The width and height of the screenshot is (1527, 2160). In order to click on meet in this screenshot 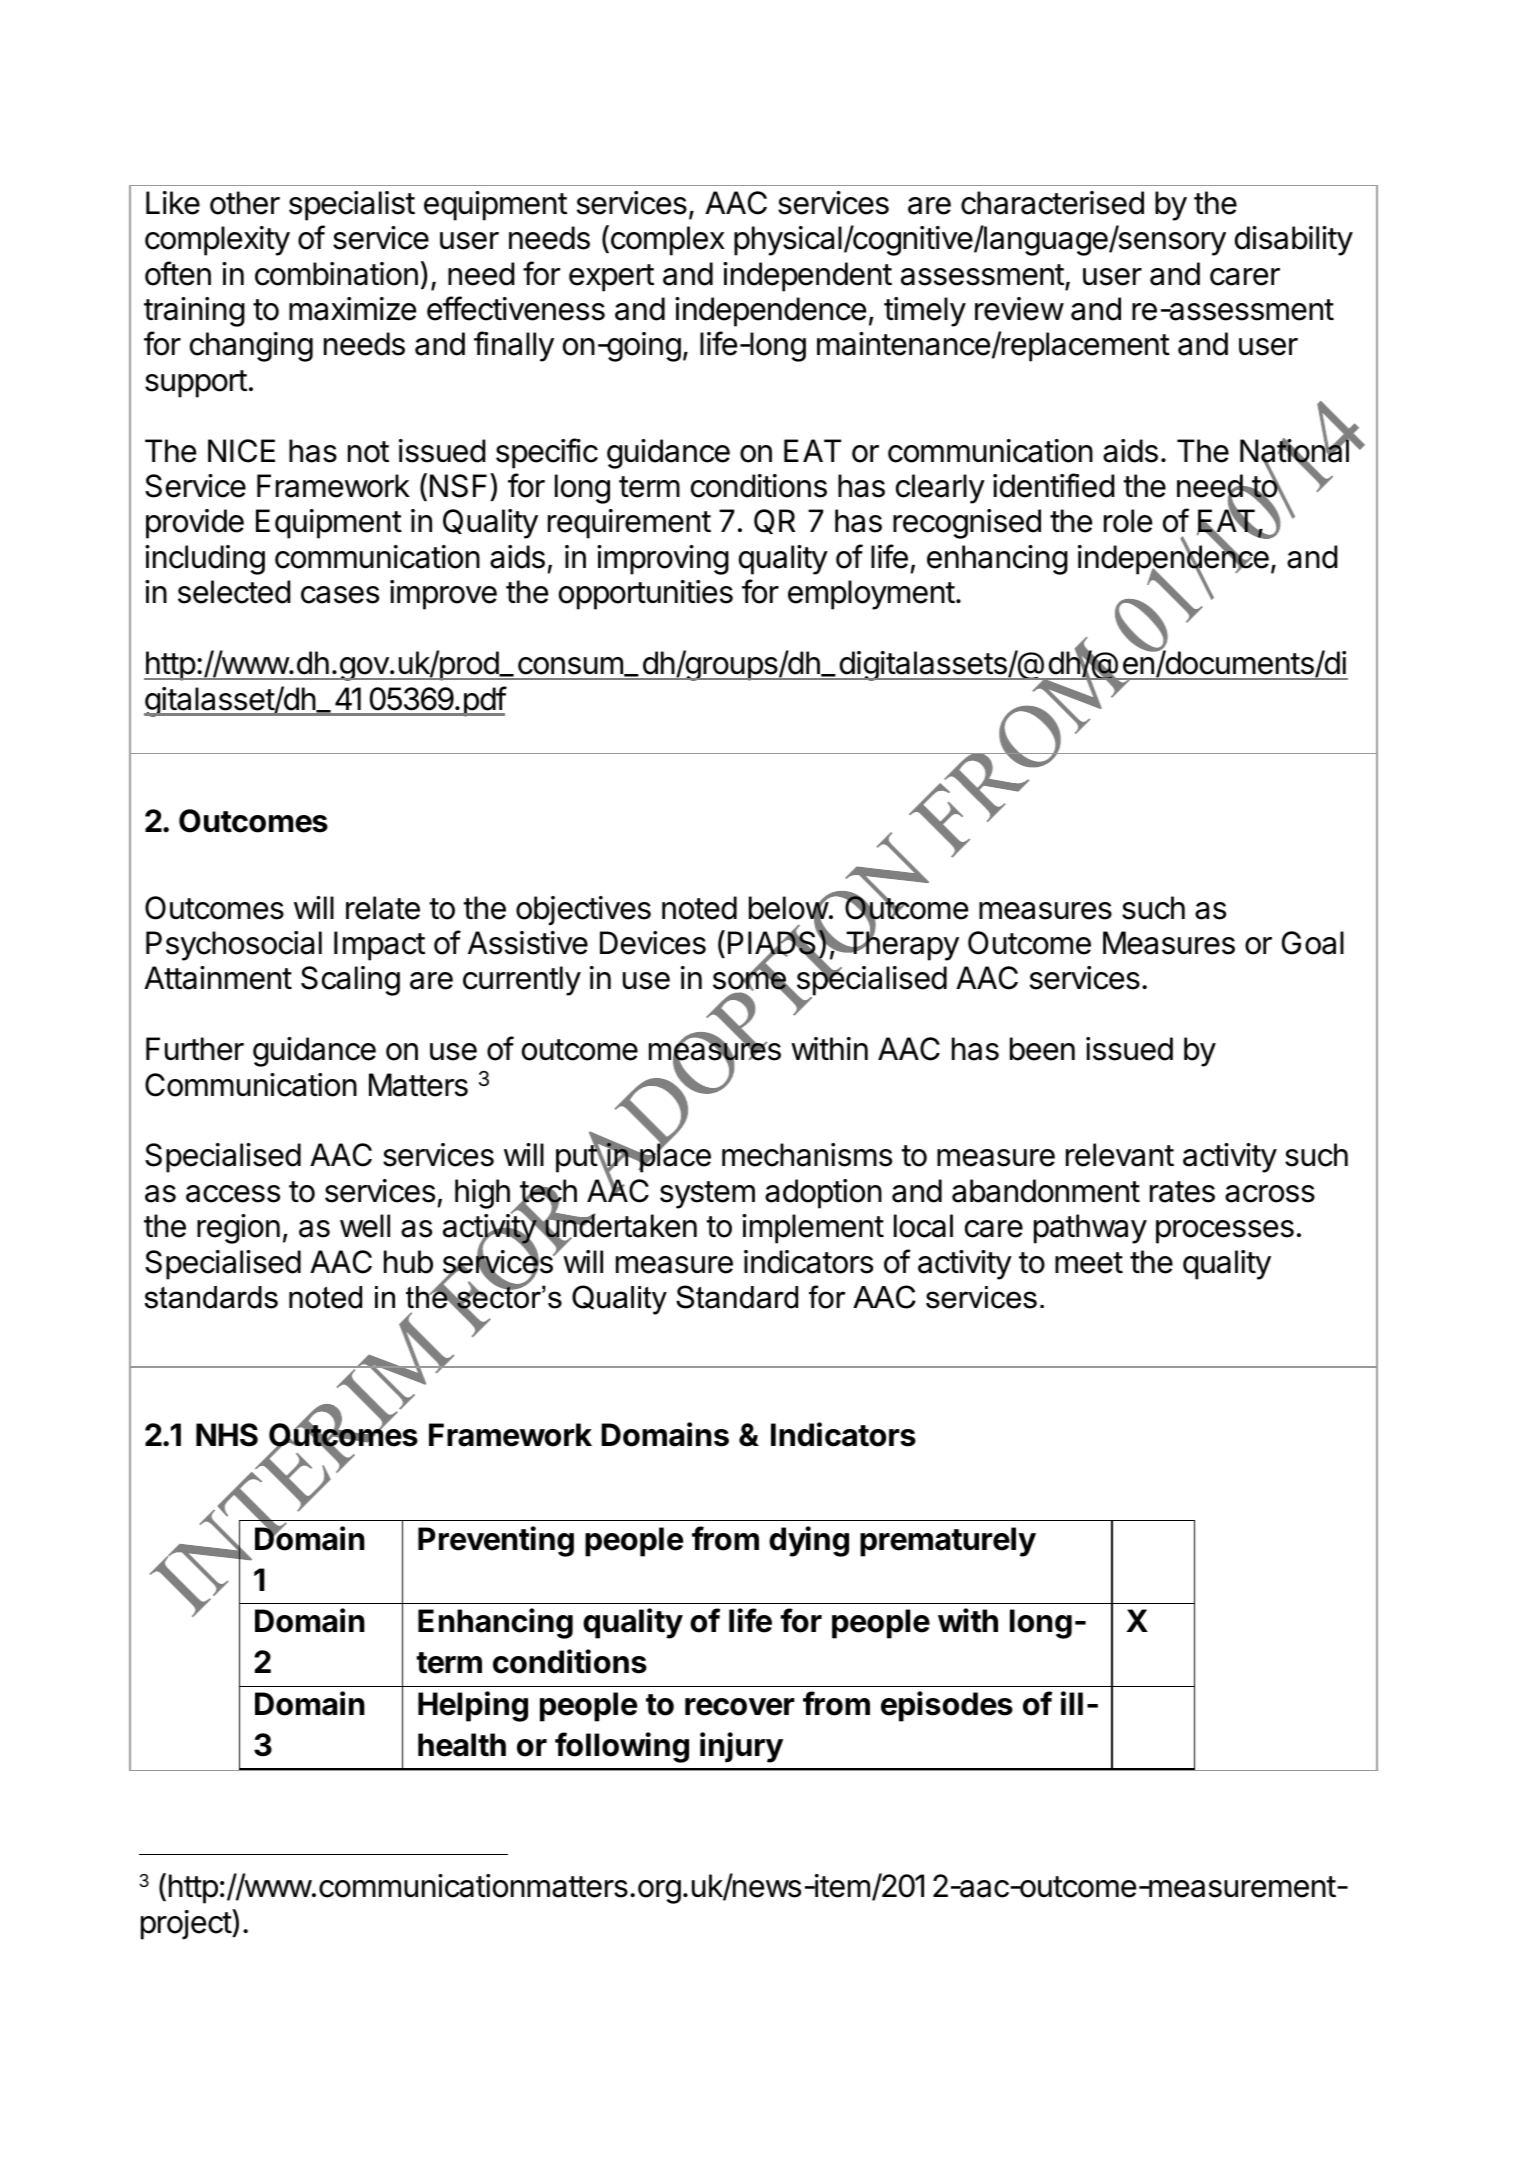, I will do `click(1089, 1263)`.
